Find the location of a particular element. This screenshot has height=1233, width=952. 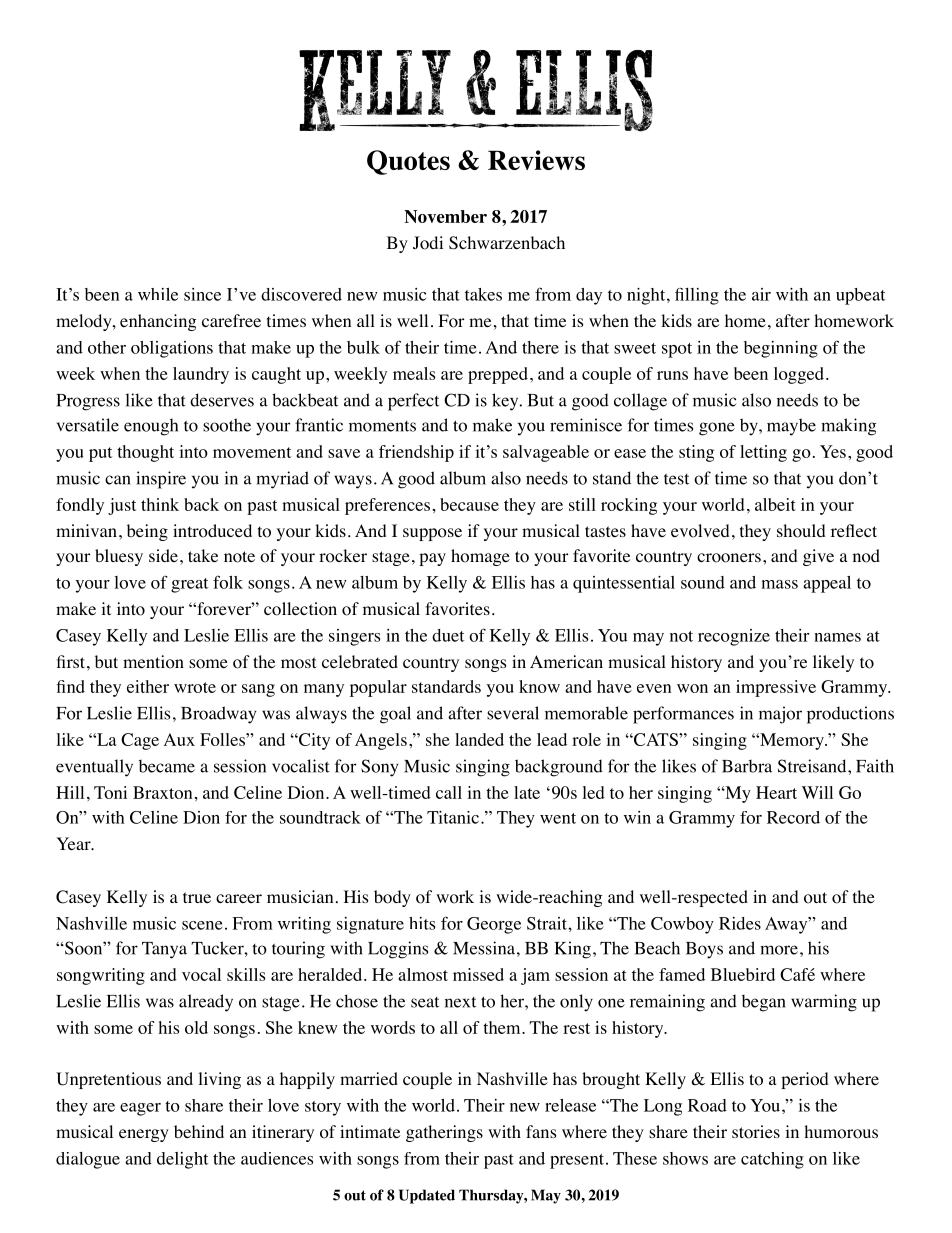

gatherings is located at coordinates (444, 1133).
